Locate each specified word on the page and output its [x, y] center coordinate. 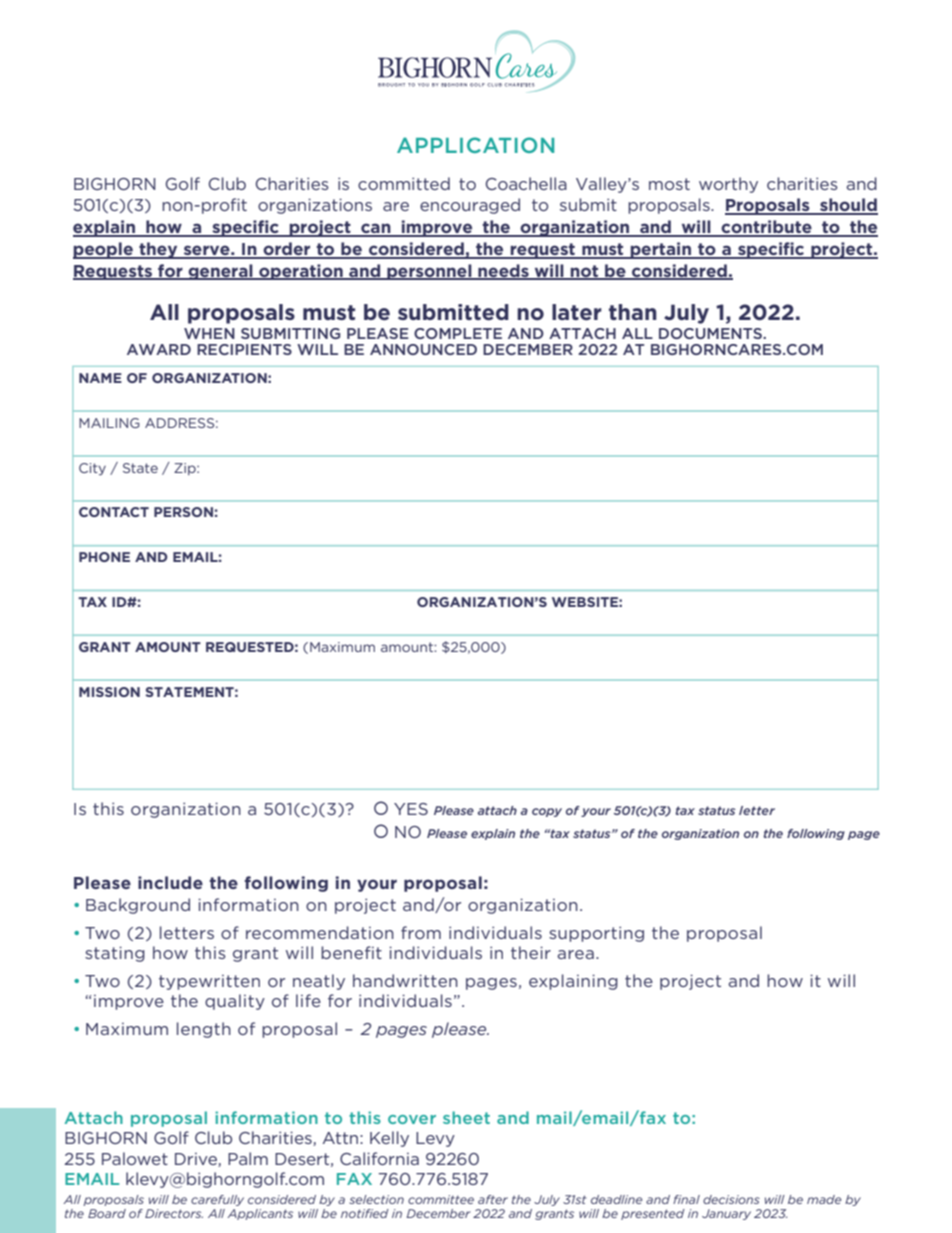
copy [547, 812]
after [493, 1199]
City [92, 469]
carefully [217, 1200]
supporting [596, 934]
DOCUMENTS [711, 333]
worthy [728, 185]
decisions [731, 1199]
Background [138, 906]
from [421, 932]
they [158, 250]
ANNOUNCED [423, 349]
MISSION [109, 692]
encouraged [470, 206]
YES [411, 809]
